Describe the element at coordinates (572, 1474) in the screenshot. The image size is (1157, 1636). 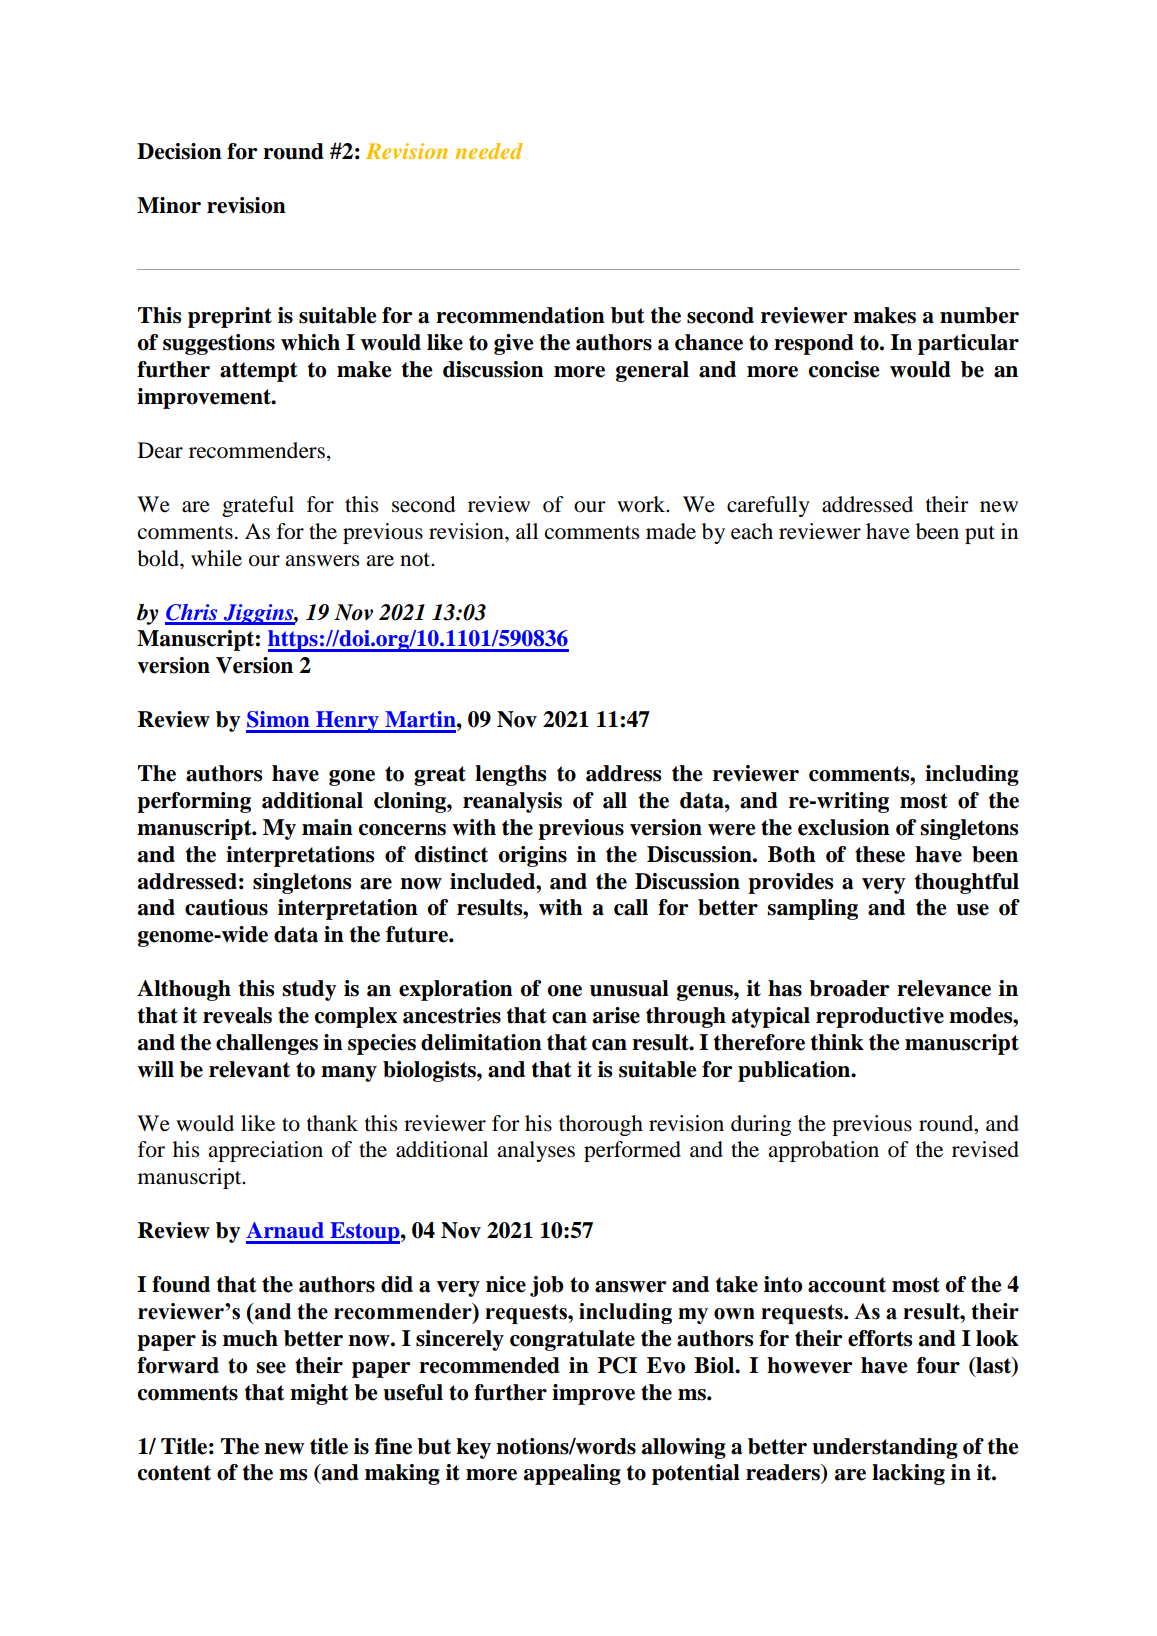
I see `appealing` at that location.
